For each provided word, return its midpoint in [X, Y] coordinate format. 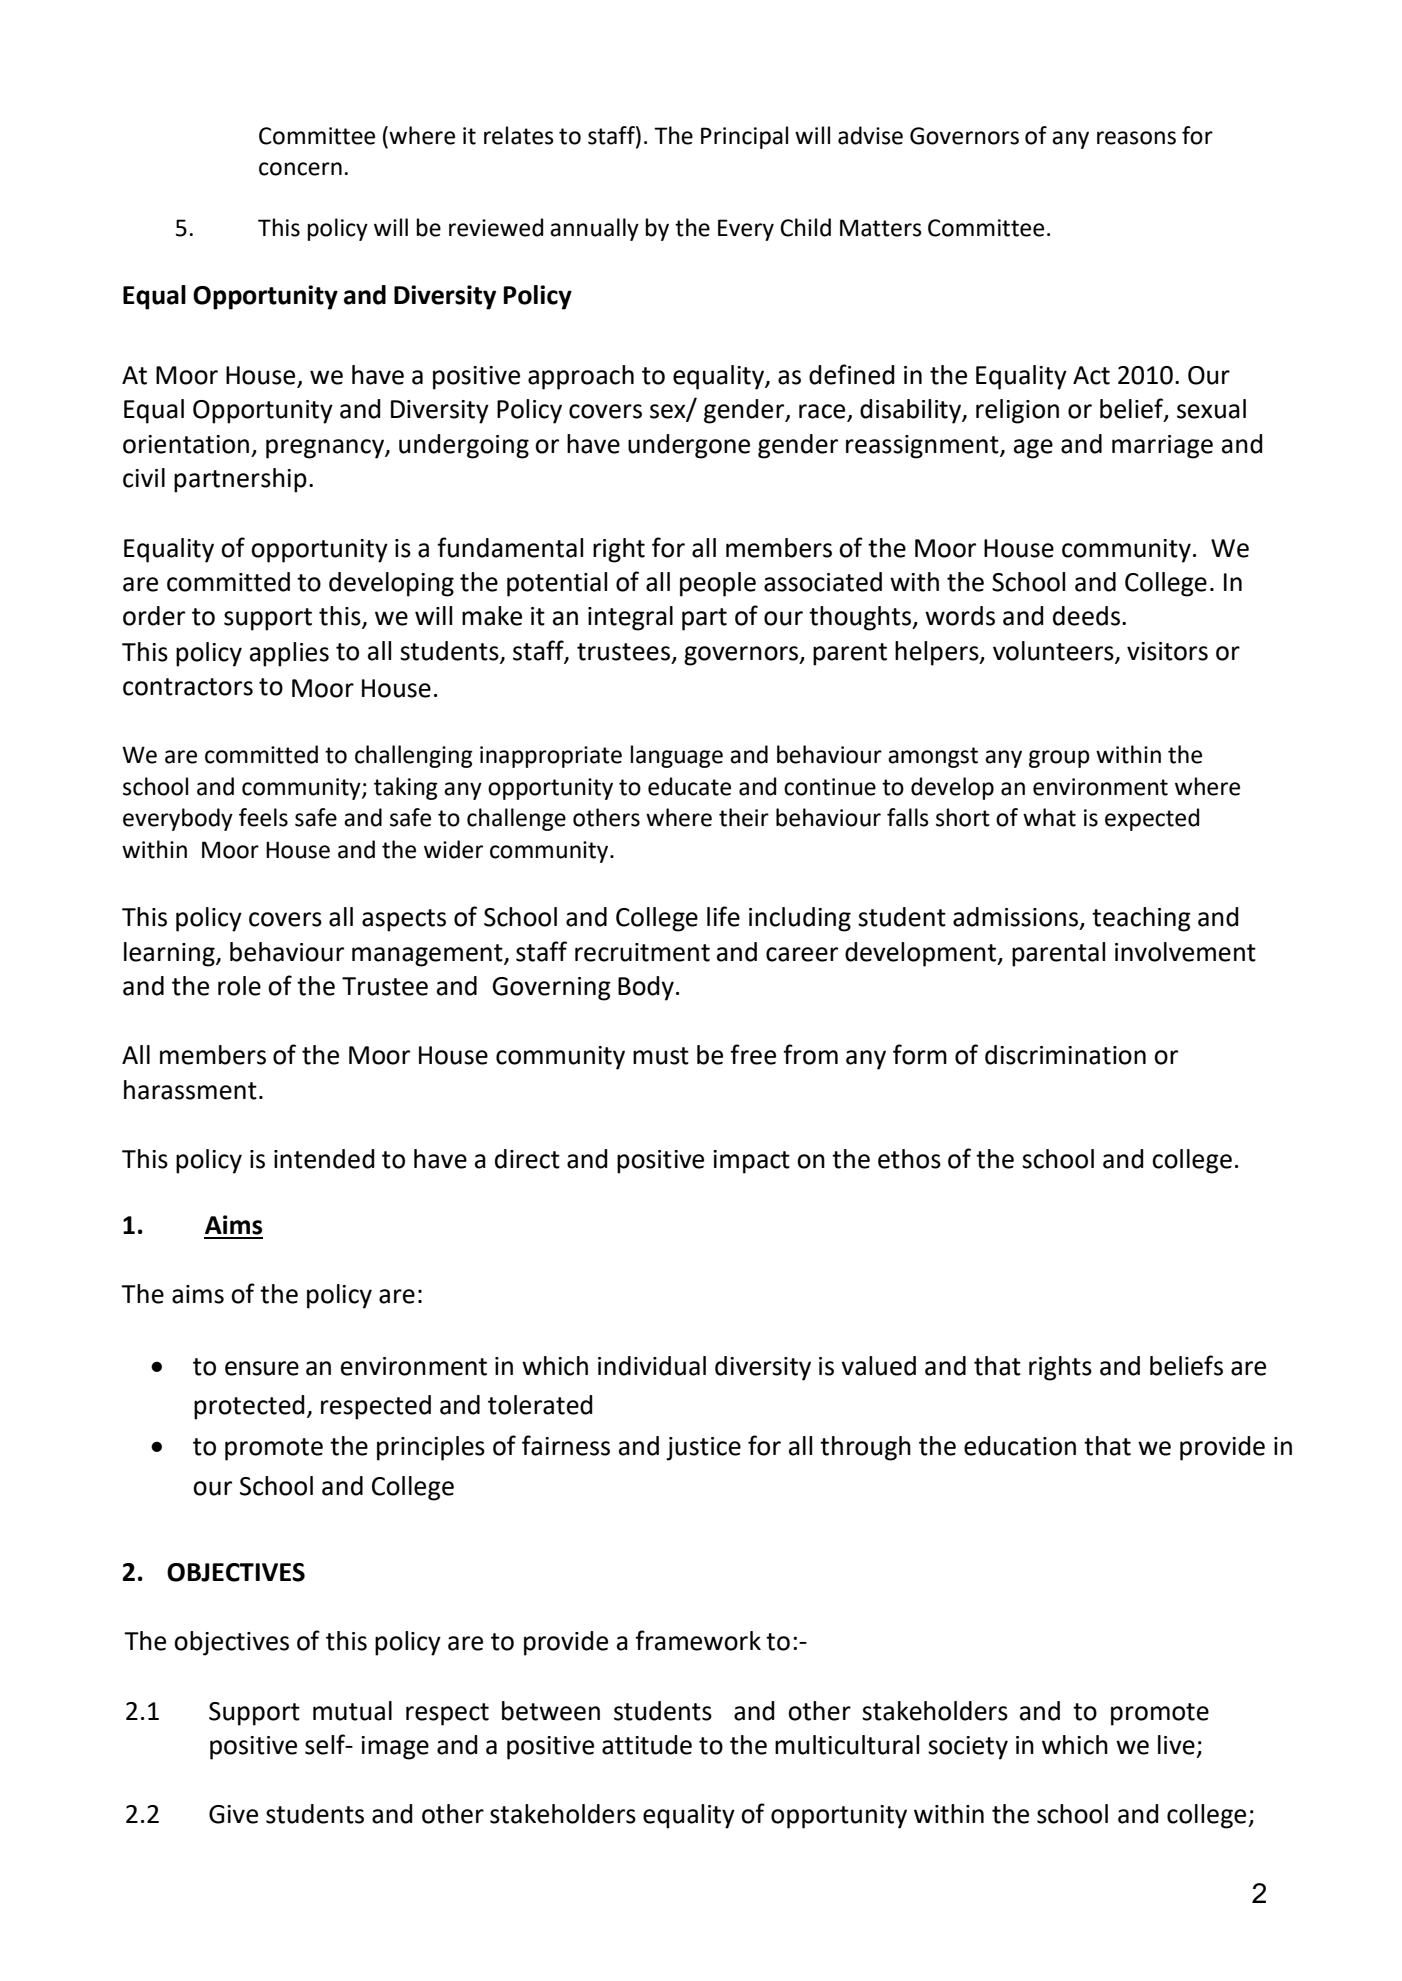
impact [751, 1162]
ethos [909, 1159]
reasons [1136, 138]
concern [300, 169]
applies [289, 654]
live [1176, 1745]
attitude [647, 1745]
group [1059, 759]
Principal [744, 137]
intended [324, 1159]
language [677, 756]
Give [233, 1814]
